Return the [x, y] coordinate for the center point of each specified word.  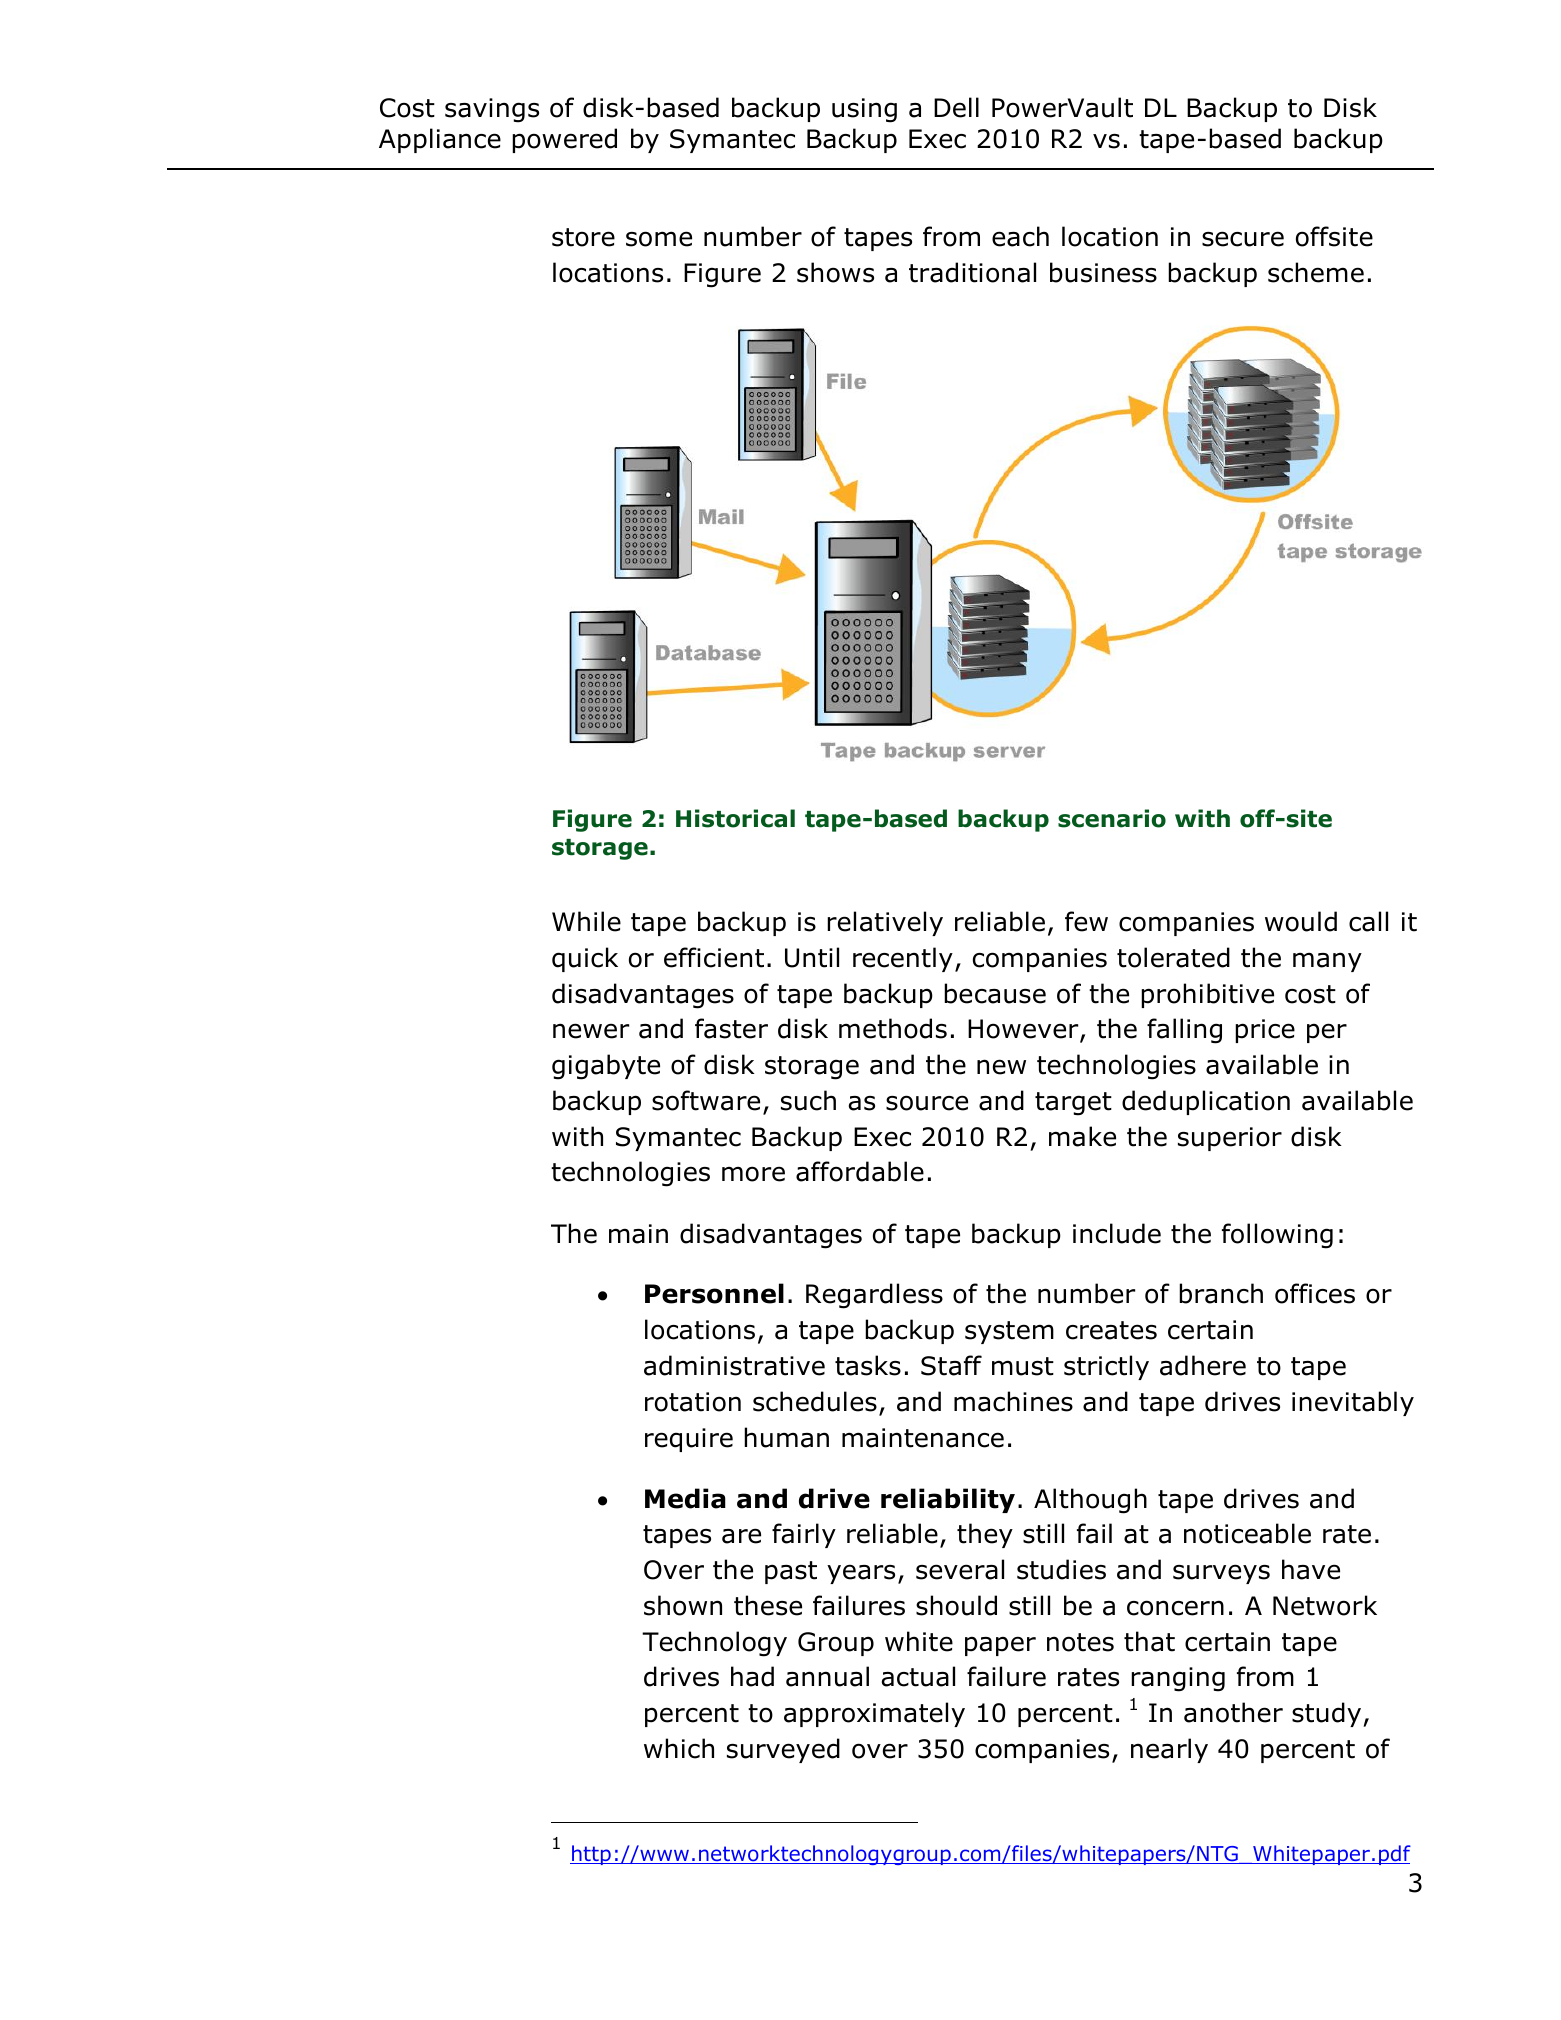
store [583, 237]
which [679, 1748]
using [864, 110]
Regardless [874, 1296]
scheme [1316, 272]
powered [564, 140]
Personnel [714, 1293]
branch [1221, 1293]
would [1301, 921]
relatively [885, 923]
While [586, 921]
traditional [972, 272]
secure [1243, 239]
